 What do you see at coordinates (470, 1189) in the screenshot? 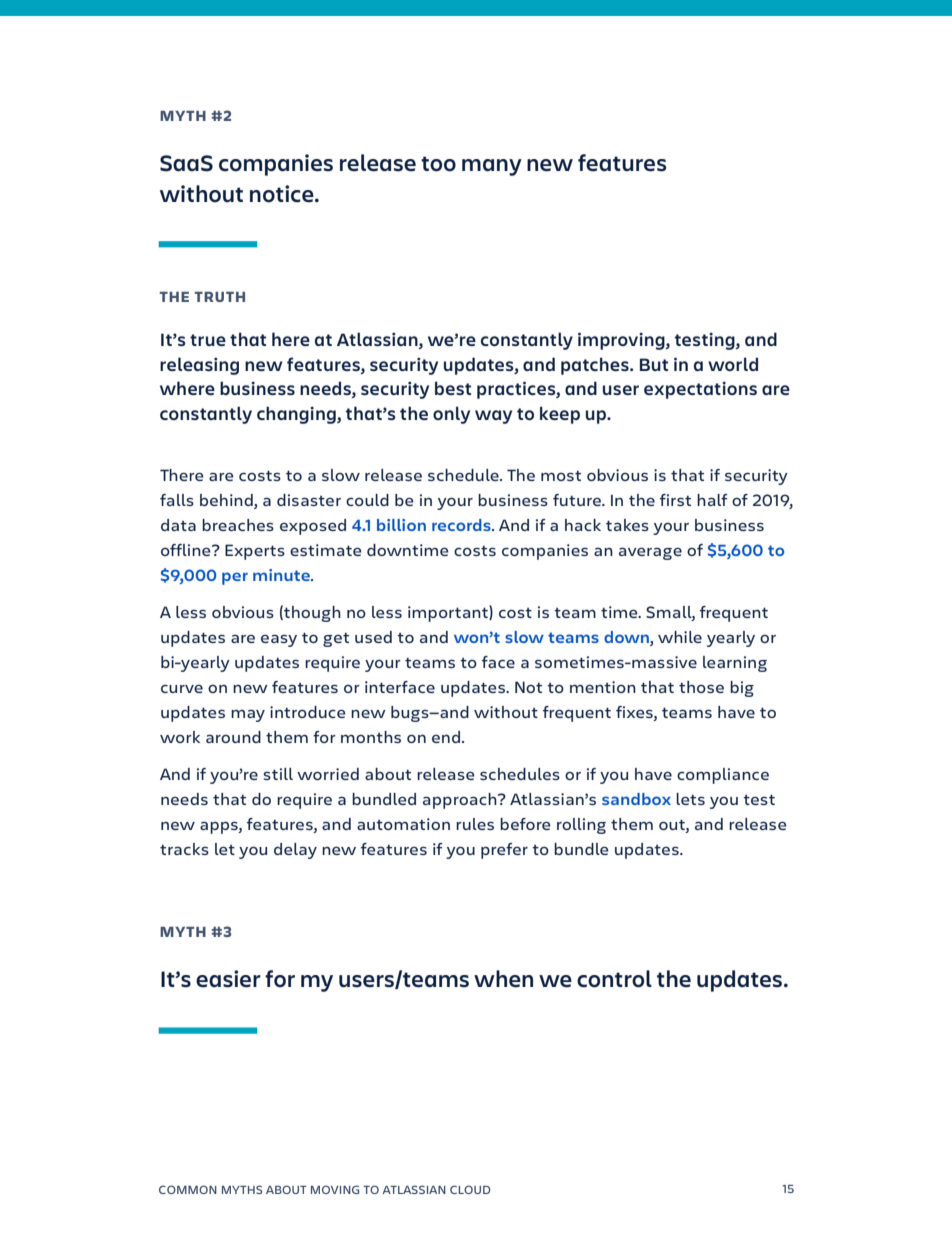
I see `CLOUD` at bounding box center [470, 1189].
